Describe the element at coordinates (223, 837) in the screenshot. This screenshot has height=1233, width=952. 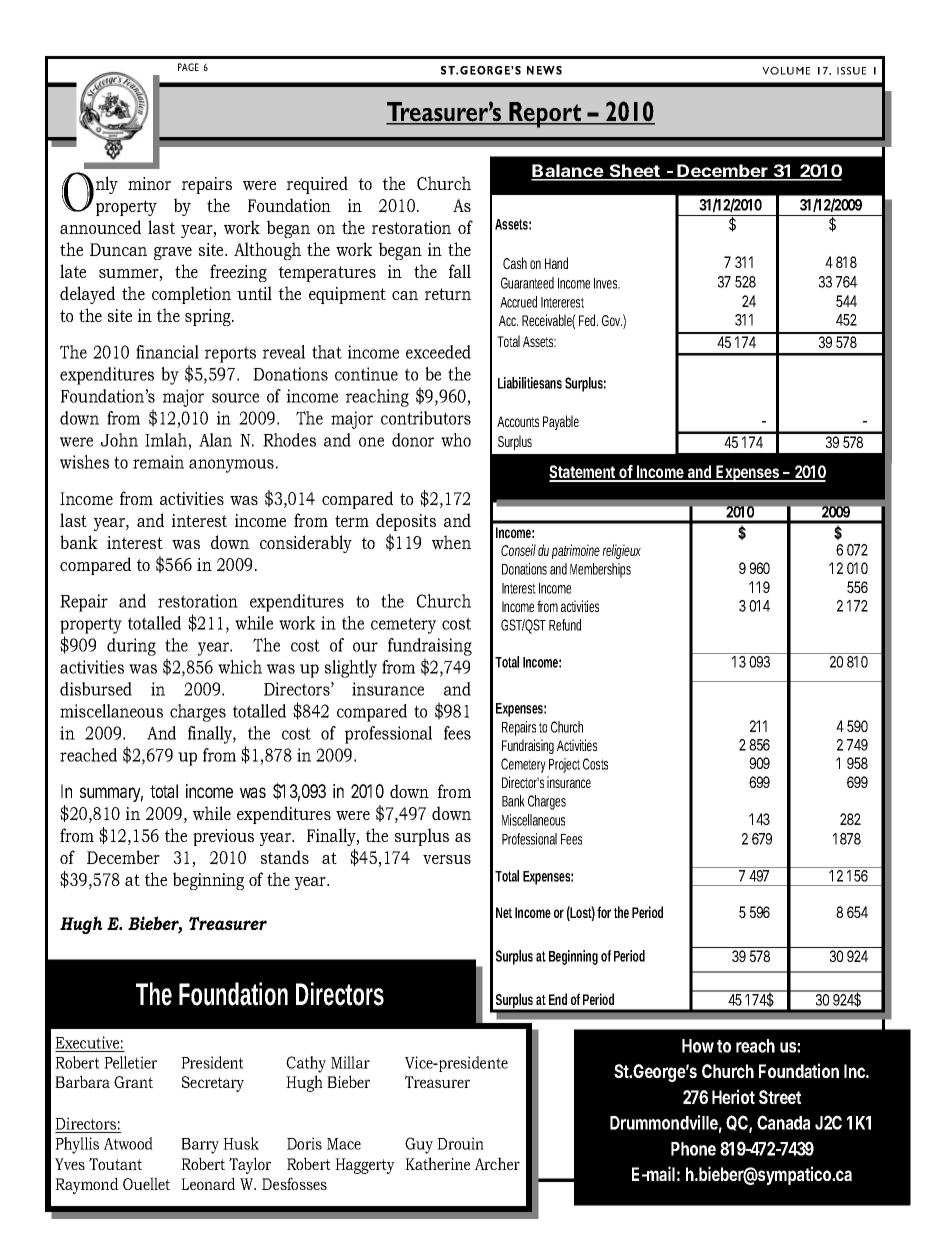
I see `previous` at that location.
